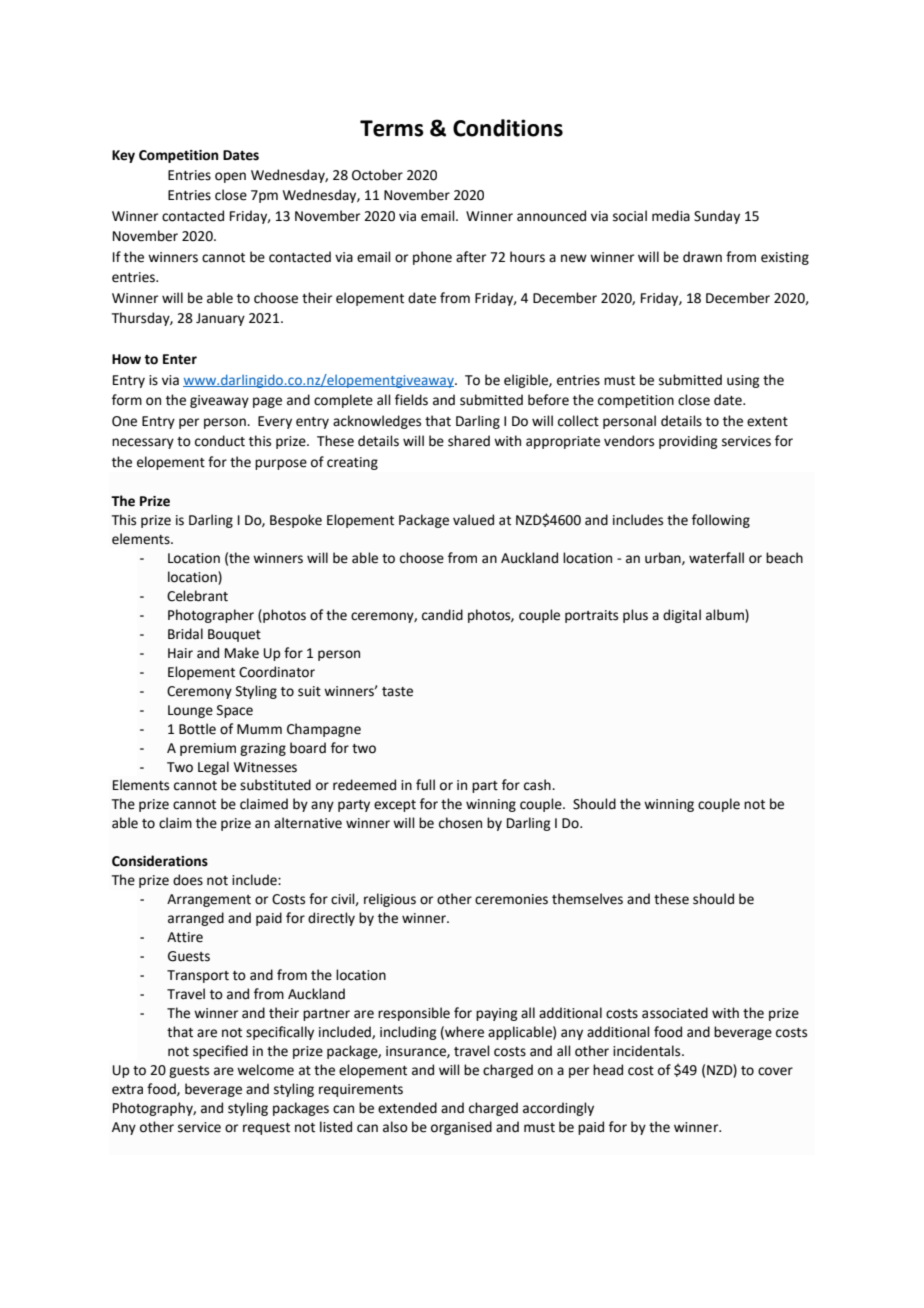  Describe the element at coordinates (508, 128) in the document. I see `Conditions` at that location.
